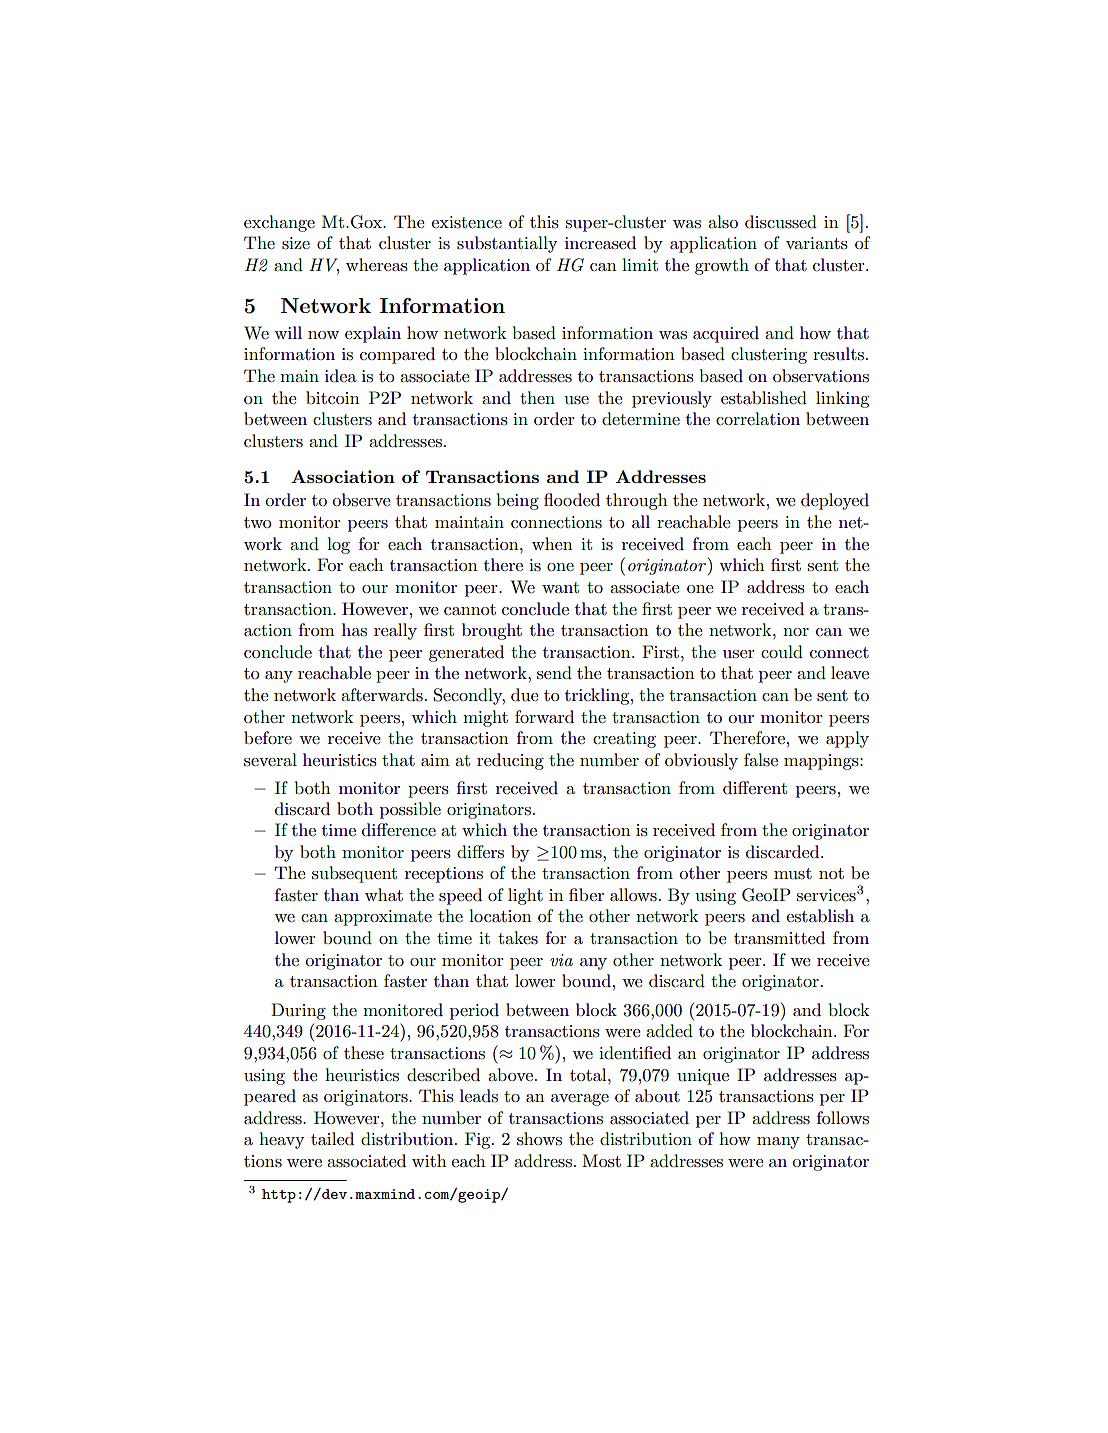 Image resolution: width=1108 pixels, height=1433 pixels. Describe the element at coordinates (755, 787) in the document. I see `different` at that location.
